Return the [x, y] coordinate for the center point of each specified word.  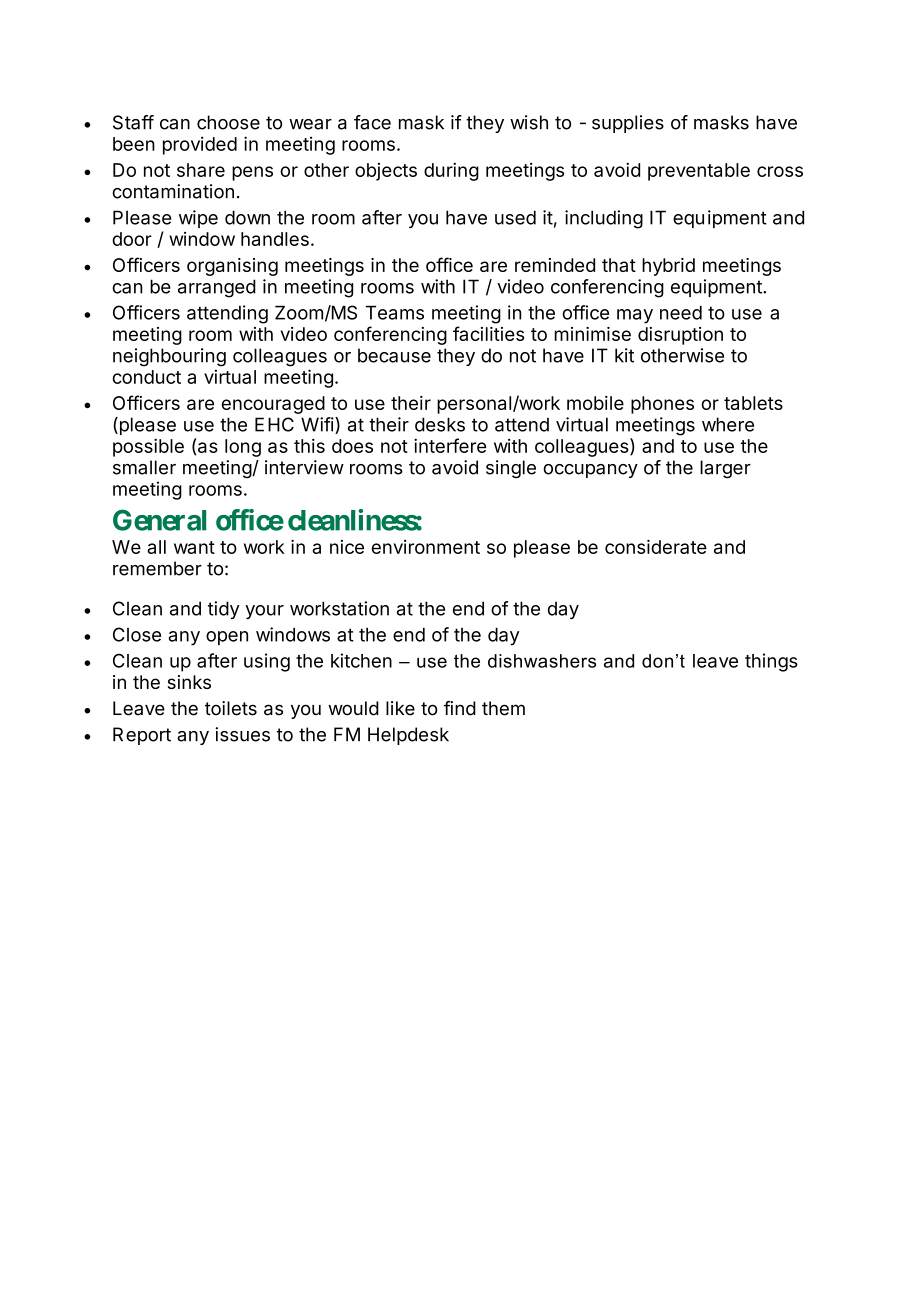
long [243, 448]
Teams [395, 312]
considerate [656, 546]
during [451, 172]
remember [157, 568]
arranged [217, 288]
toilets [231, 708]
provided [200, 145]
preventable [699, 172]
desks [440, 424]
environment [426, 547]
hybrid [668, 267]
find [460, 708]
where [728, 424]
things [771, 662]
